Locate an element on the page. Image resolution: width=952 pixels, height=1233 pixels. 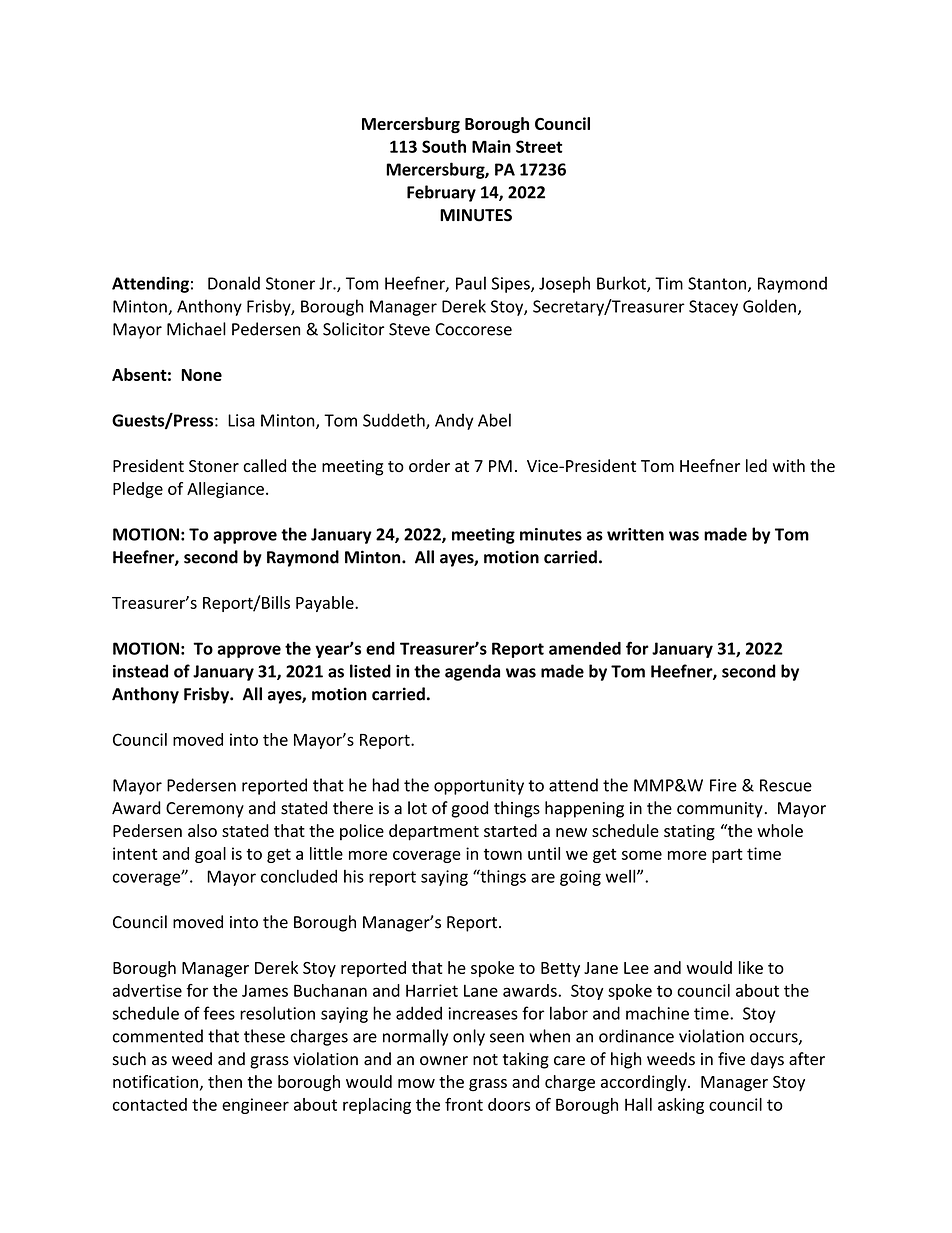
Donald is located at coordinates (234, 283).
